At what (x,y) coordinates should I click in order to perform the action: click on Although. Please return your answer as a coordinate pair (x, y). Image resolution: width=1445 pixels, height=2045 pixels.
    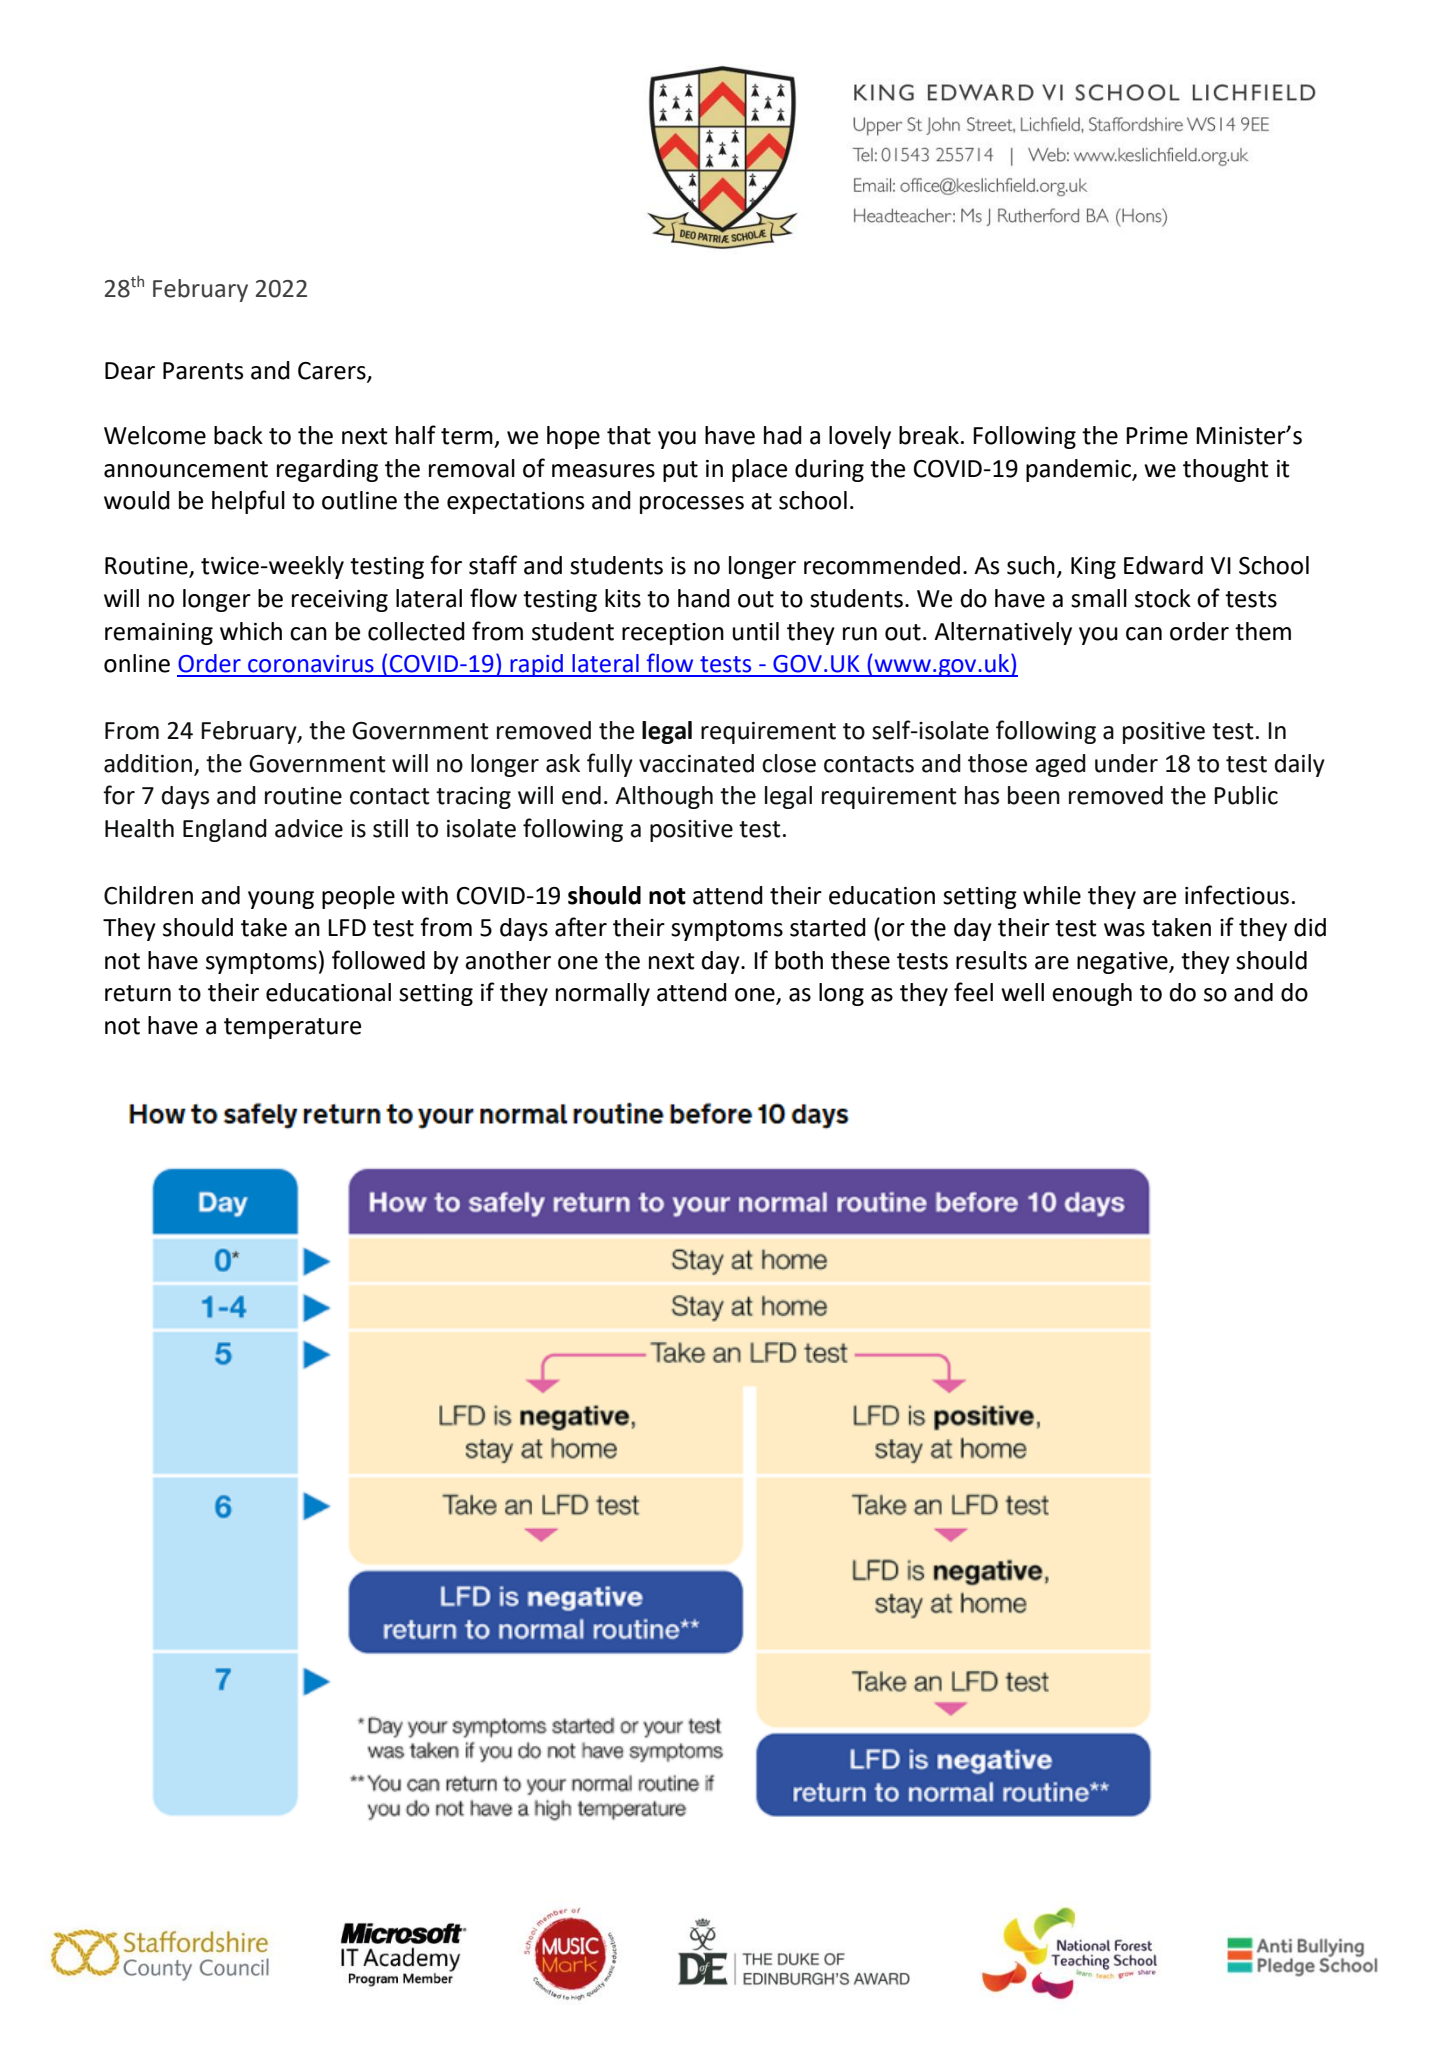
    Looking at the image, I should click on (664, 797).
